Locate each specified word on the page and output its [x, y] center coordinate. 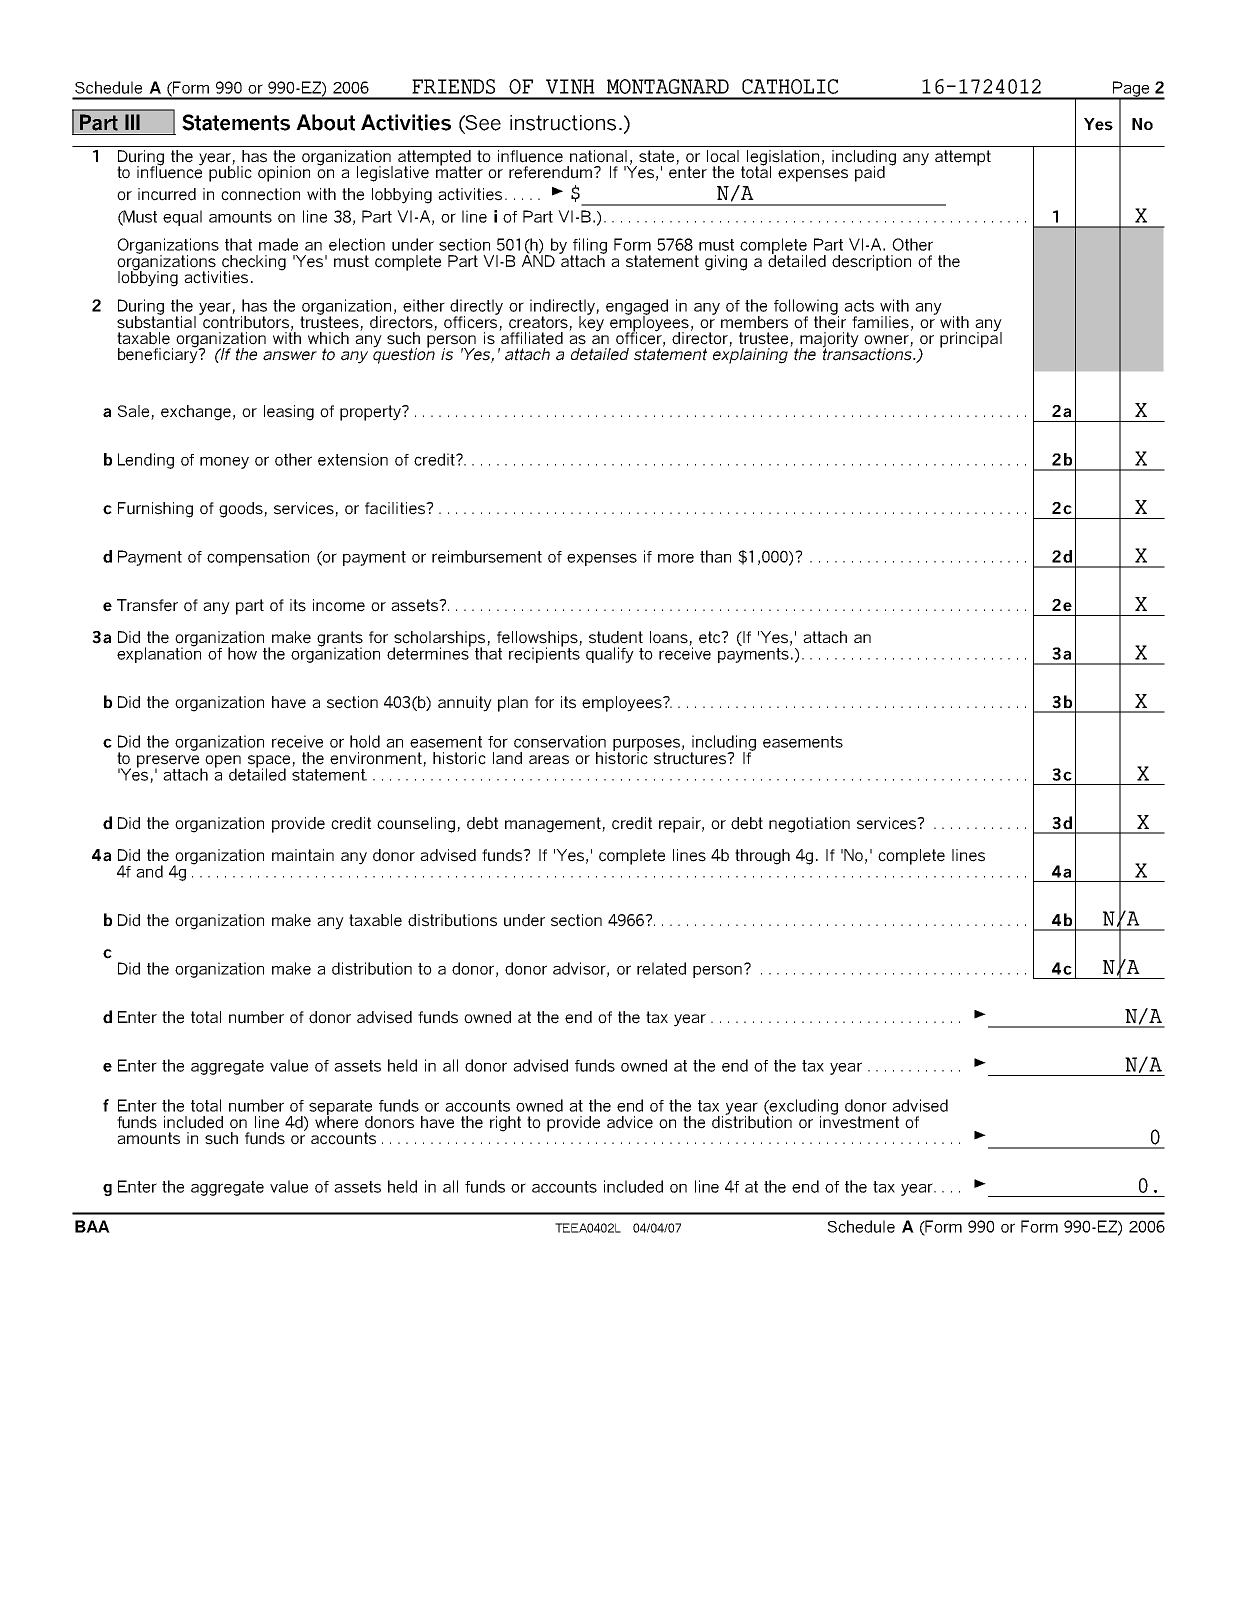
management [554, 825]
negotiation [809, 825]
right [505, 1124]
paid [870, 174]
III [132, 122]
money [224, 463]
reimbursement [487, 556]
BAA [92, 1226]
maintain [303, 855]
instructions [563, 123]
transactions [868, 353]
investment [859, 1121]
